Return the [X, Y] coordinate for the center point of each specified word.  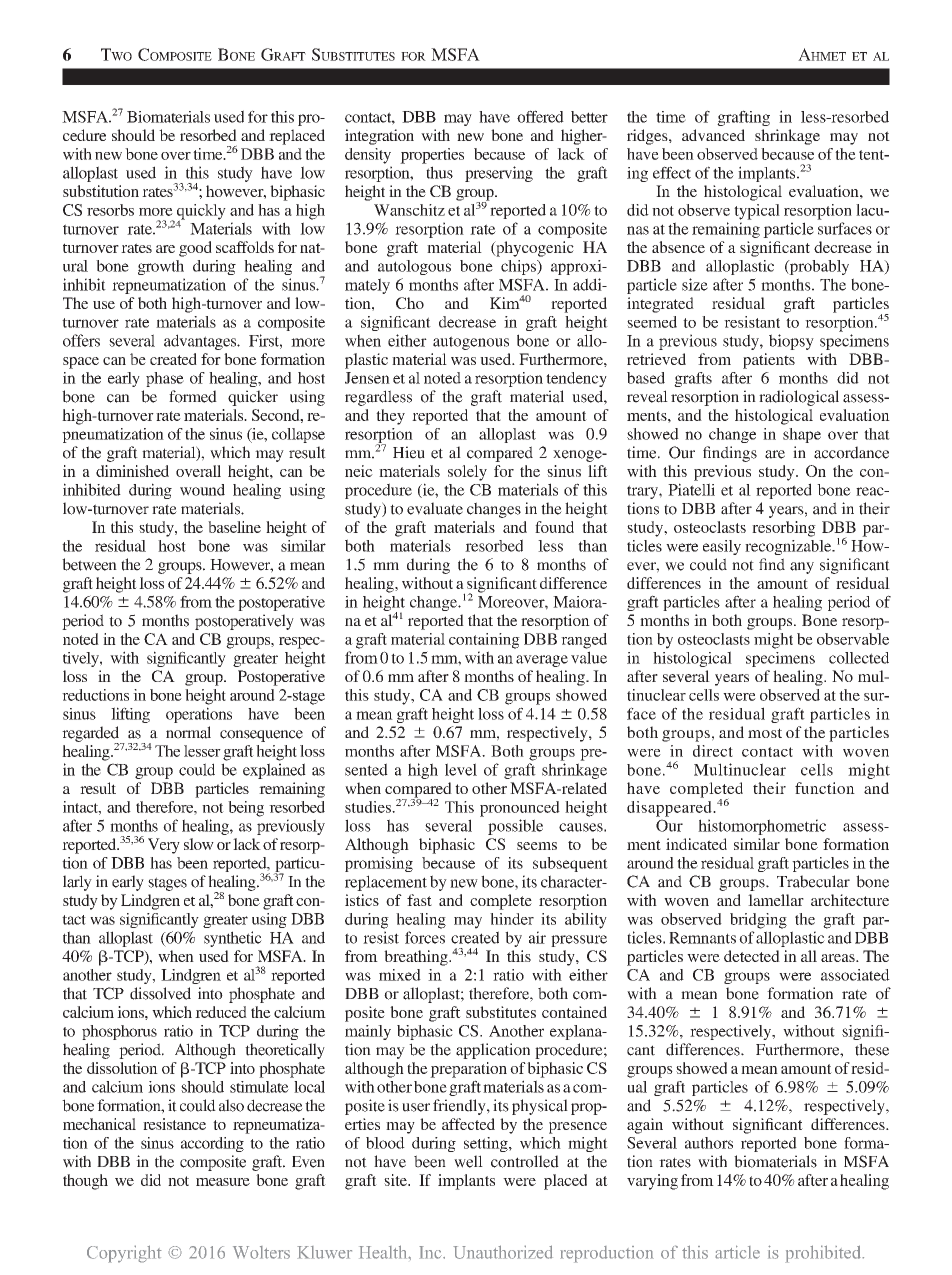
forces [425, 937]
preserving [499, 174]
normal [188, 732]
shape [802, 435]
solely [467, 473]
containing [484, 641]
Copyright [124, 1254]
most [765, 733]
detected [752, 956]
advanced [713, 135]
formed [193, 396]
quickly [200, 213]
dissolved [160, 993]
